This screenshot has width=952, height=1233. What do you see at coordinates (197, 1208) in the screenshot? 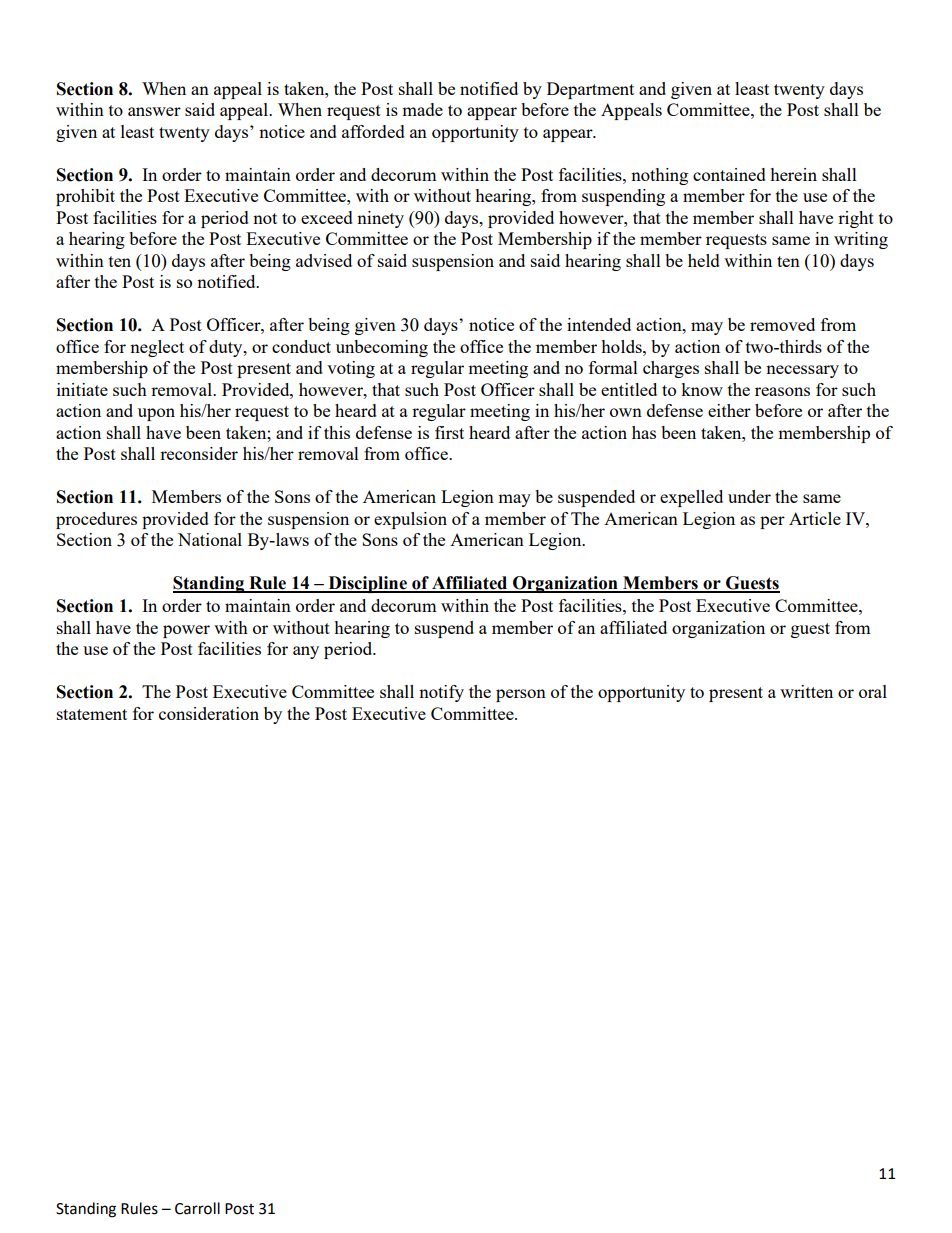
I see `Carroll` at bounding box center [197, 1208].
